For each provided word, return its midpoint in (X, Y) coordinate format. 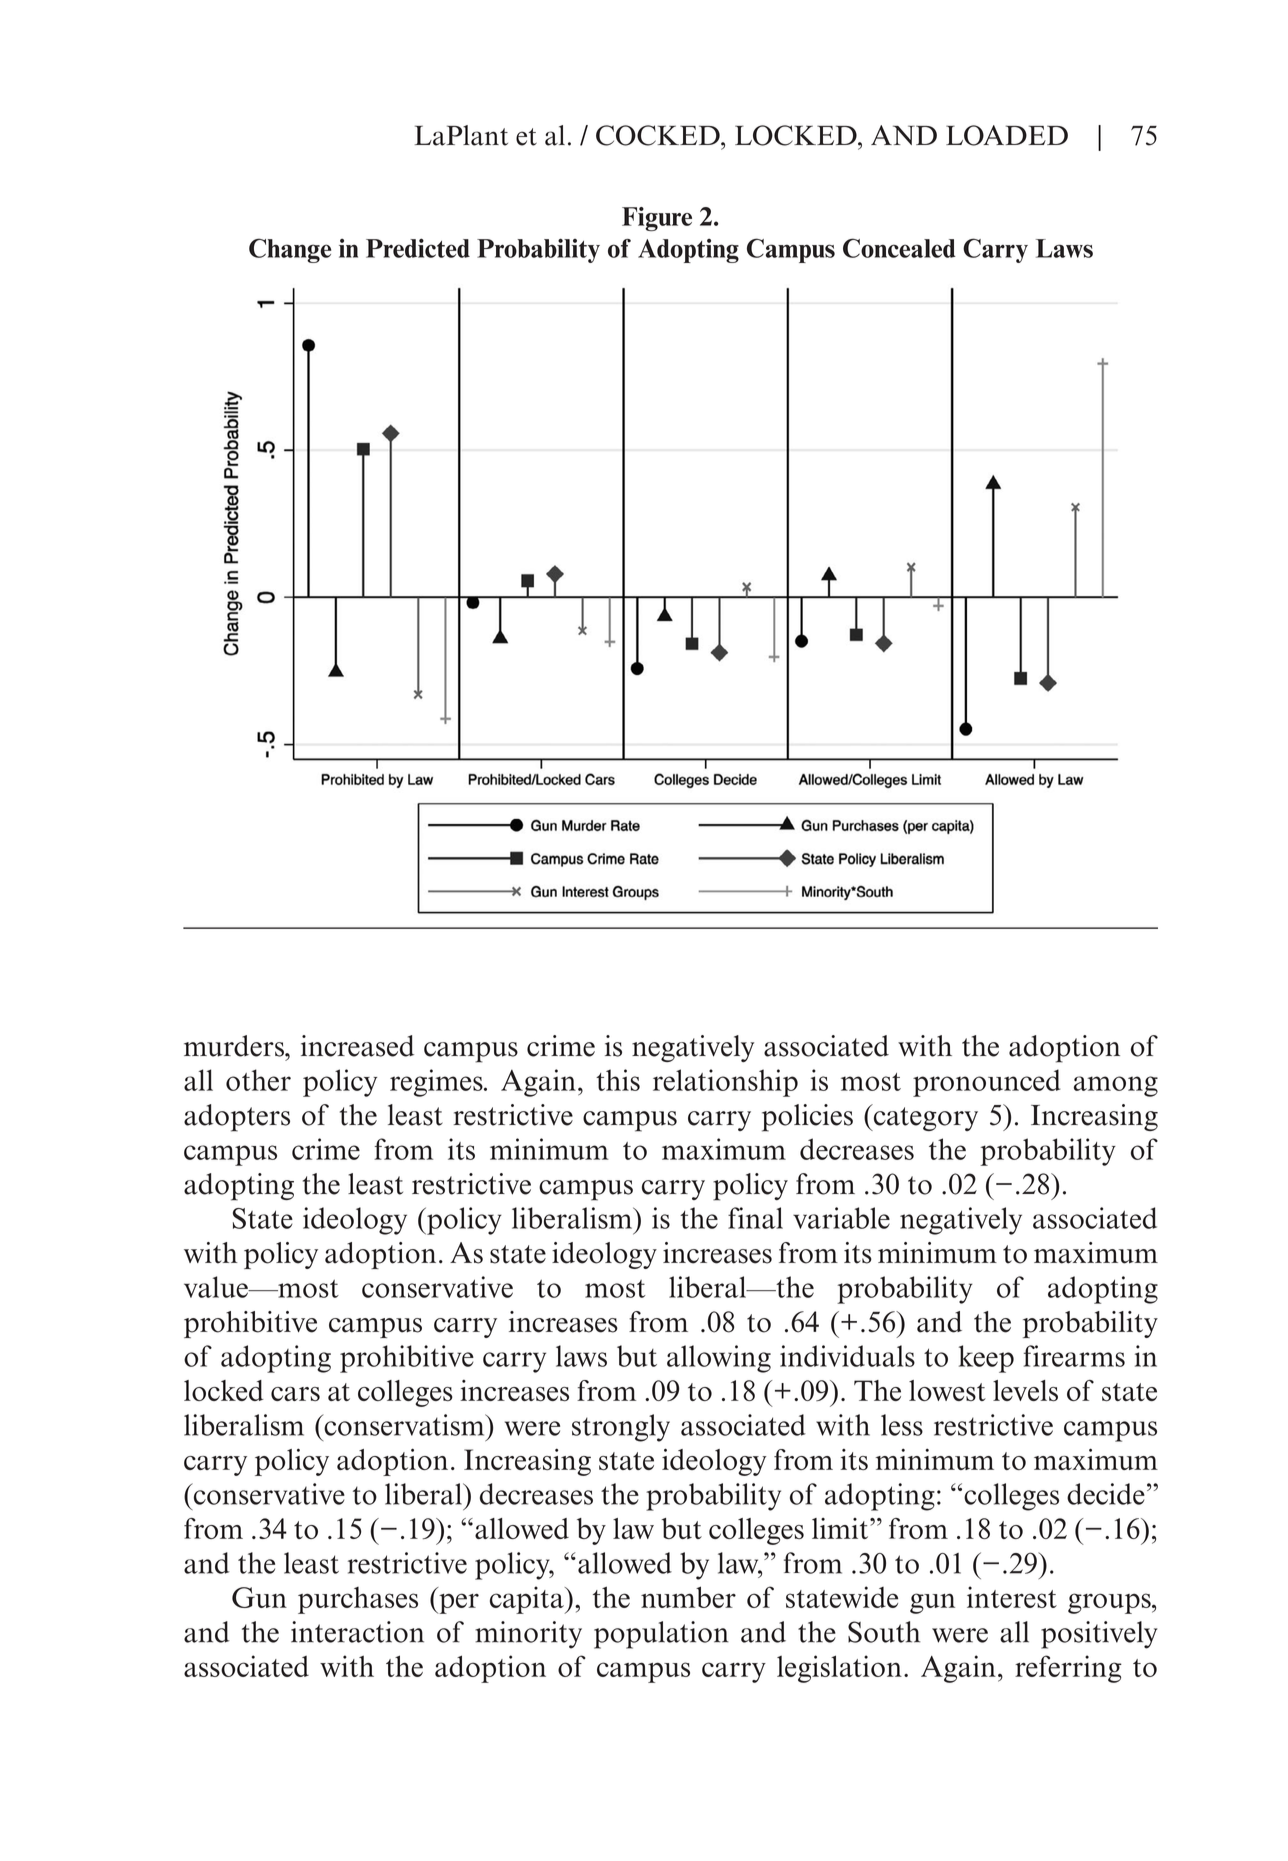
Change (290, 250)
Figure (657, 219)
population (661, 1635)
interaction (357, 1632)
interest (1012, 1597)
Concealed (899, 248)
